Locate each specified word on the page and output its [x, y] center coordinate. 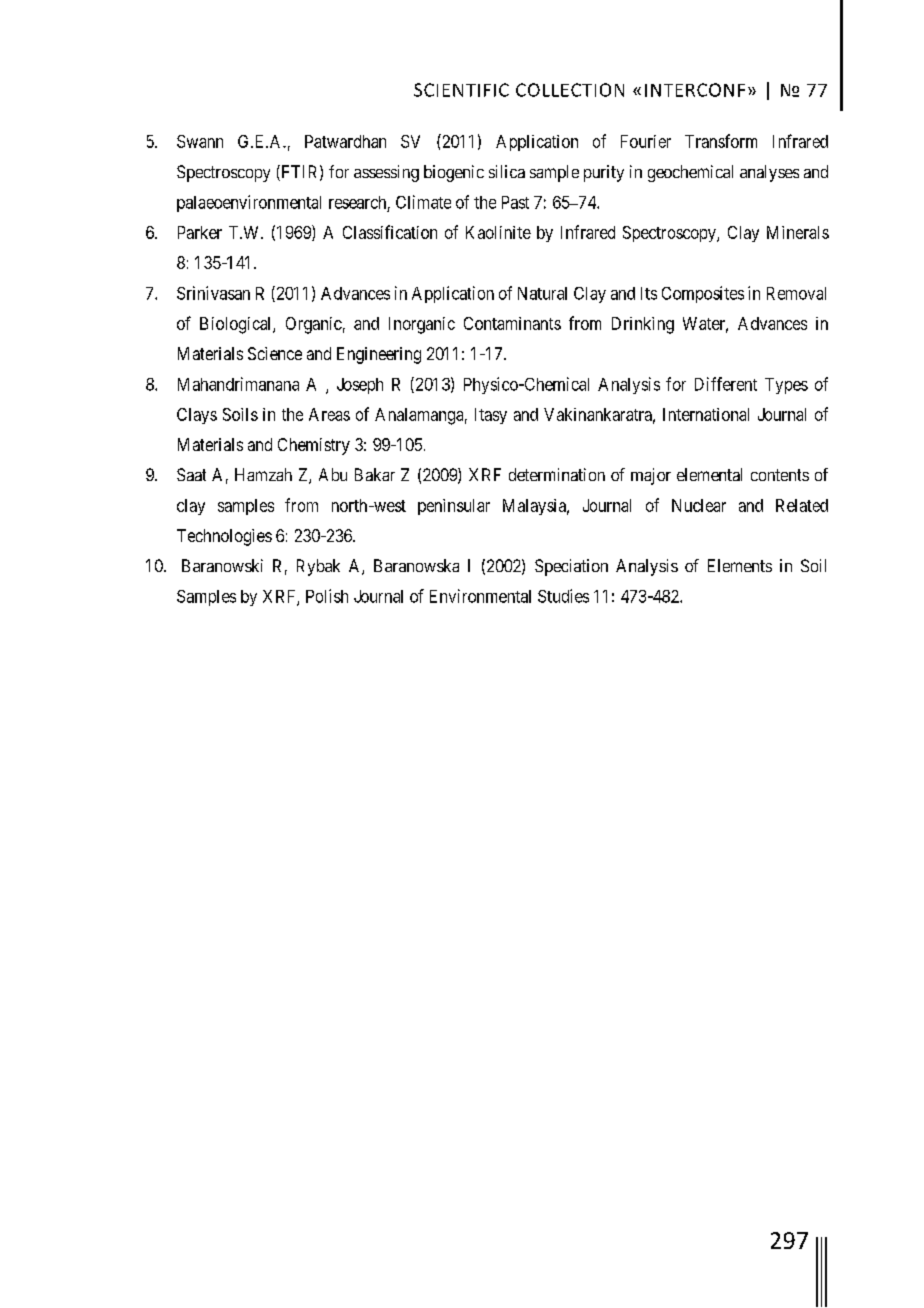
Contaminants [512, 323]
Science [275, 353]
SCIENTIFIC [461, 90]
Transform [721, 141]
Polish [327, 596]
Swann [200, 141]
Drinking [643, 325]
